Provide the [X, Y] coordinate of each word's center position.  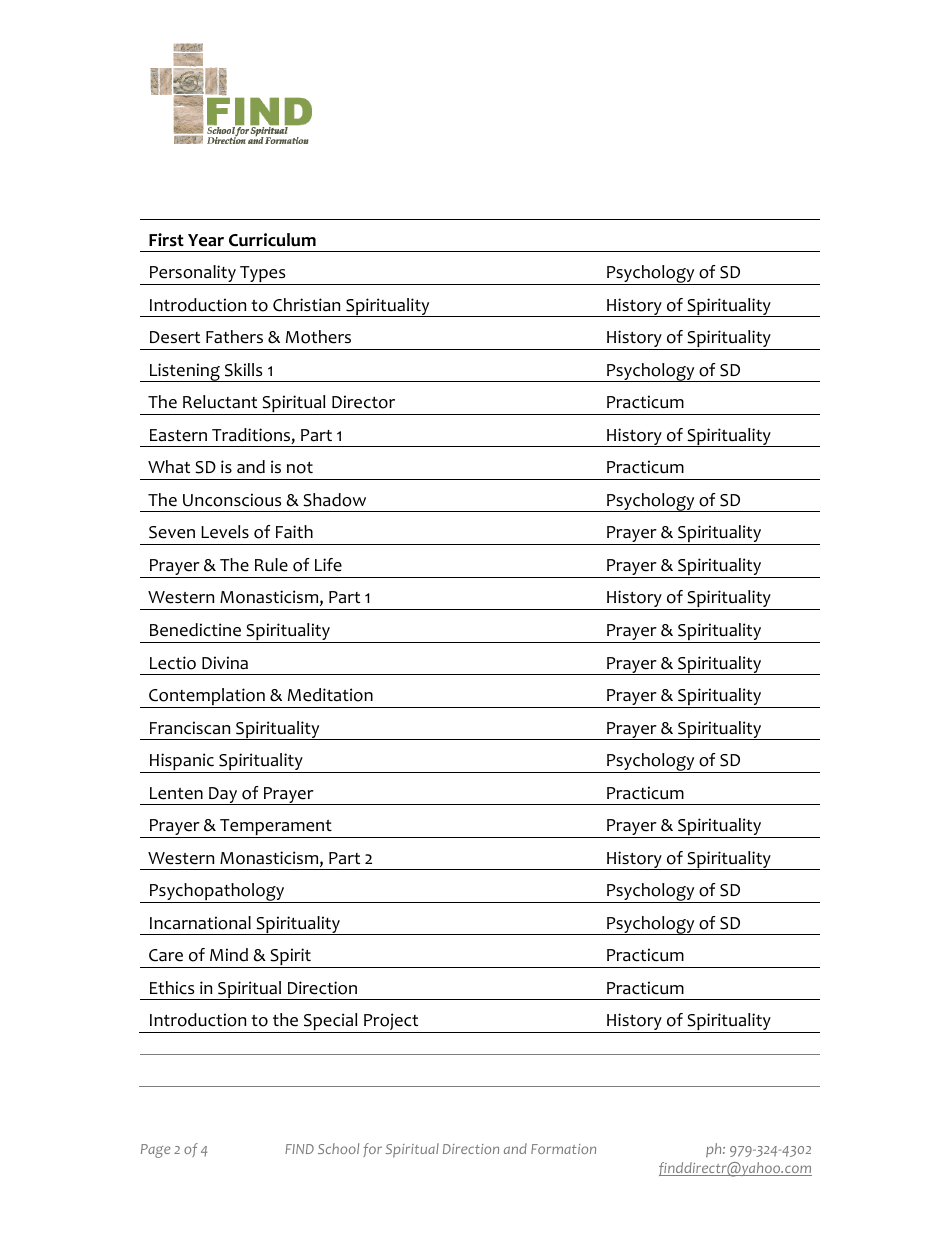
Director [363, 402]
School [338, 1148]
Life [328, 565]
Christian [306, 305]
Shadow [334, 500]
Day [223, 796]
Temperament [276, 828]
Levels [225, 532]
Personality [193, 275]
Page [156, 1151]
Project [391, 1023]
